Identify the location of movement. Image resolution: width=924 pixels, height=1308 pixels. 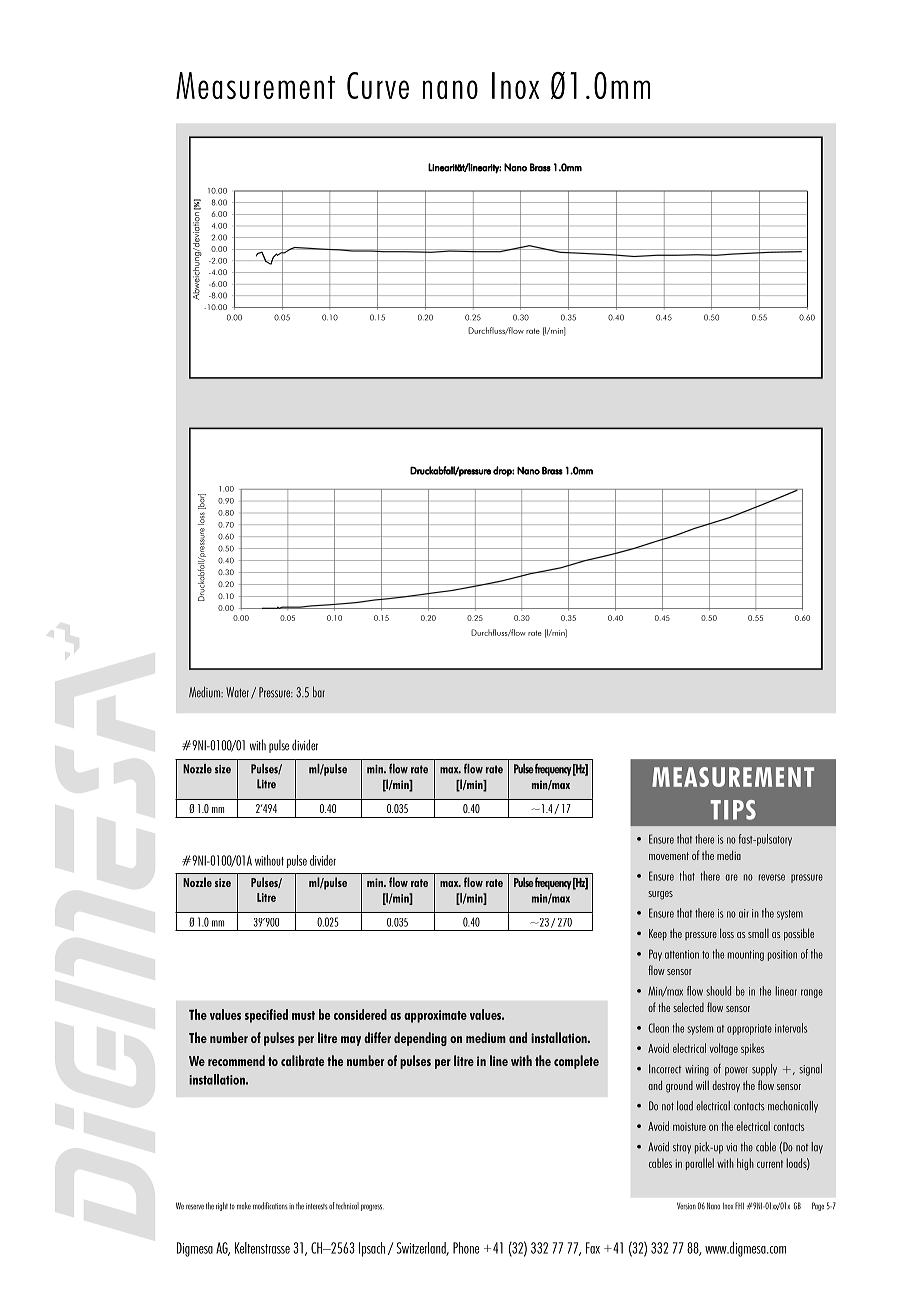
(669, 856).
